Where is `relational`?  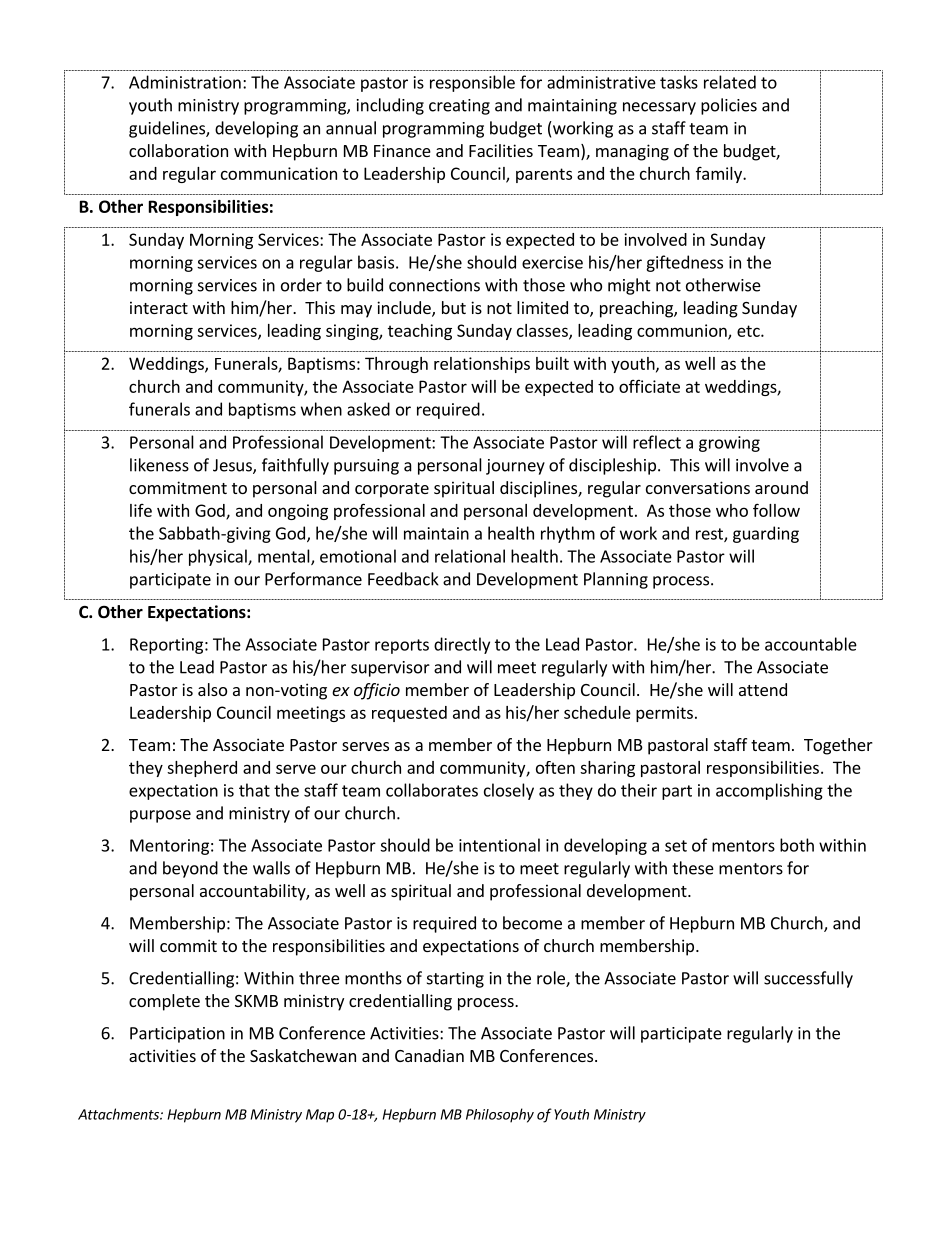
relational is located at coordinates (470, 556).
